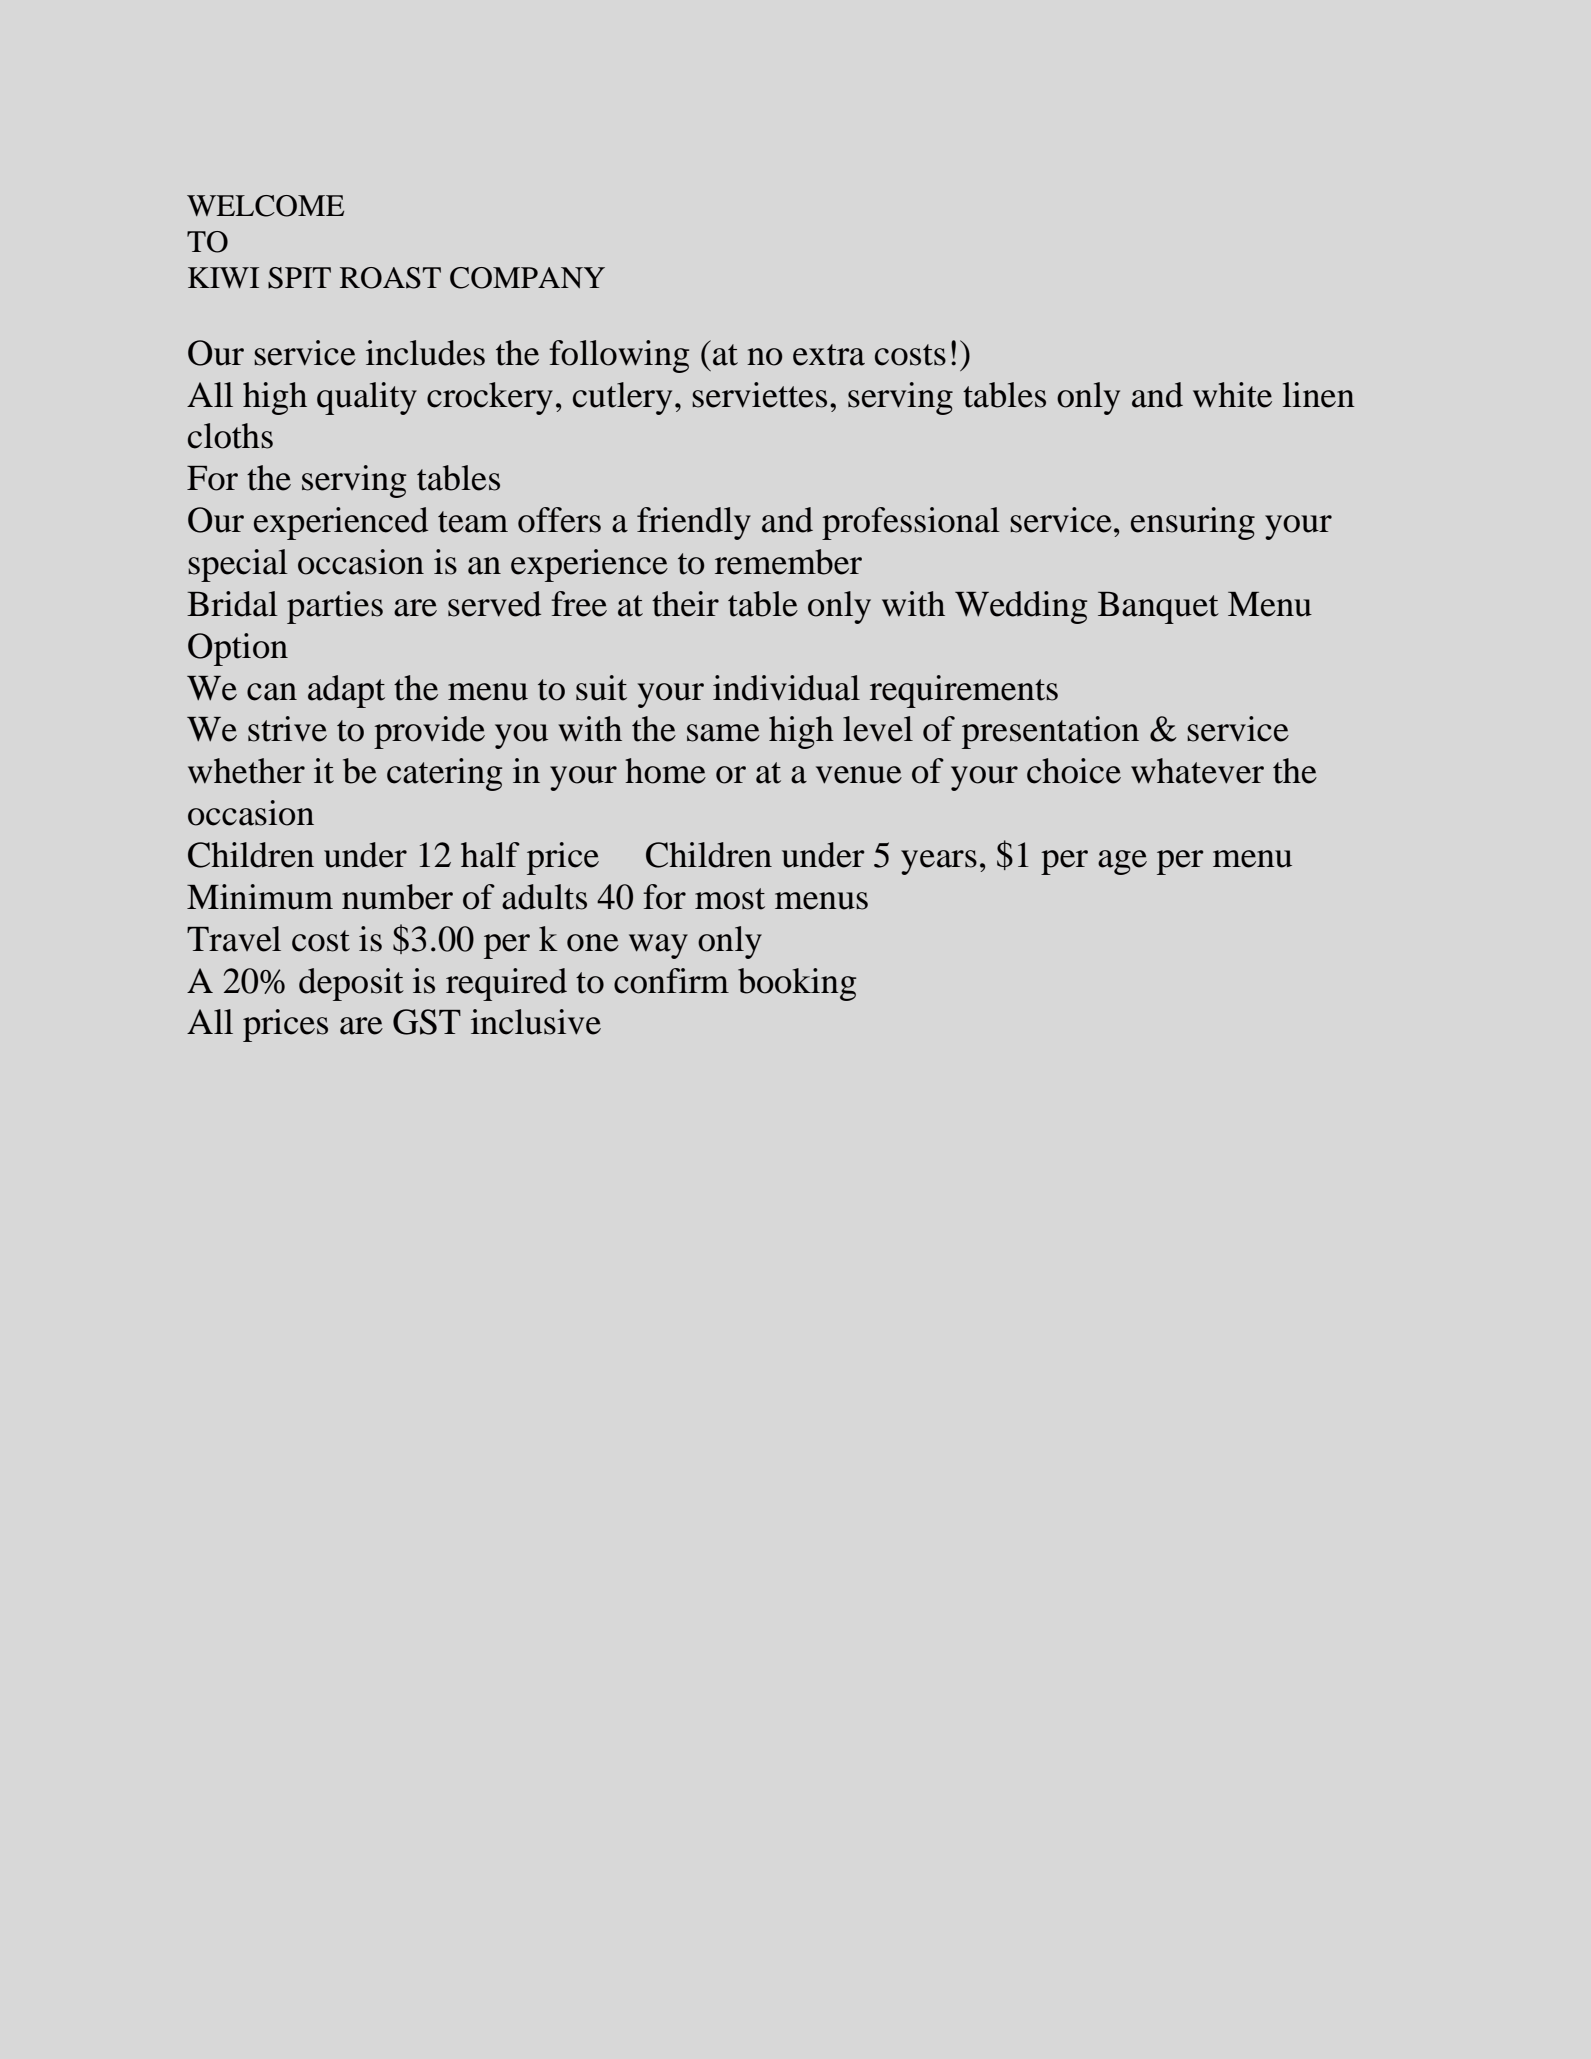 This screenshot has height=2059, width=1591. What do you see at coordinates (622, 398) in the screenshot?
I see `cutlery` at bounding box center [622, 398].
